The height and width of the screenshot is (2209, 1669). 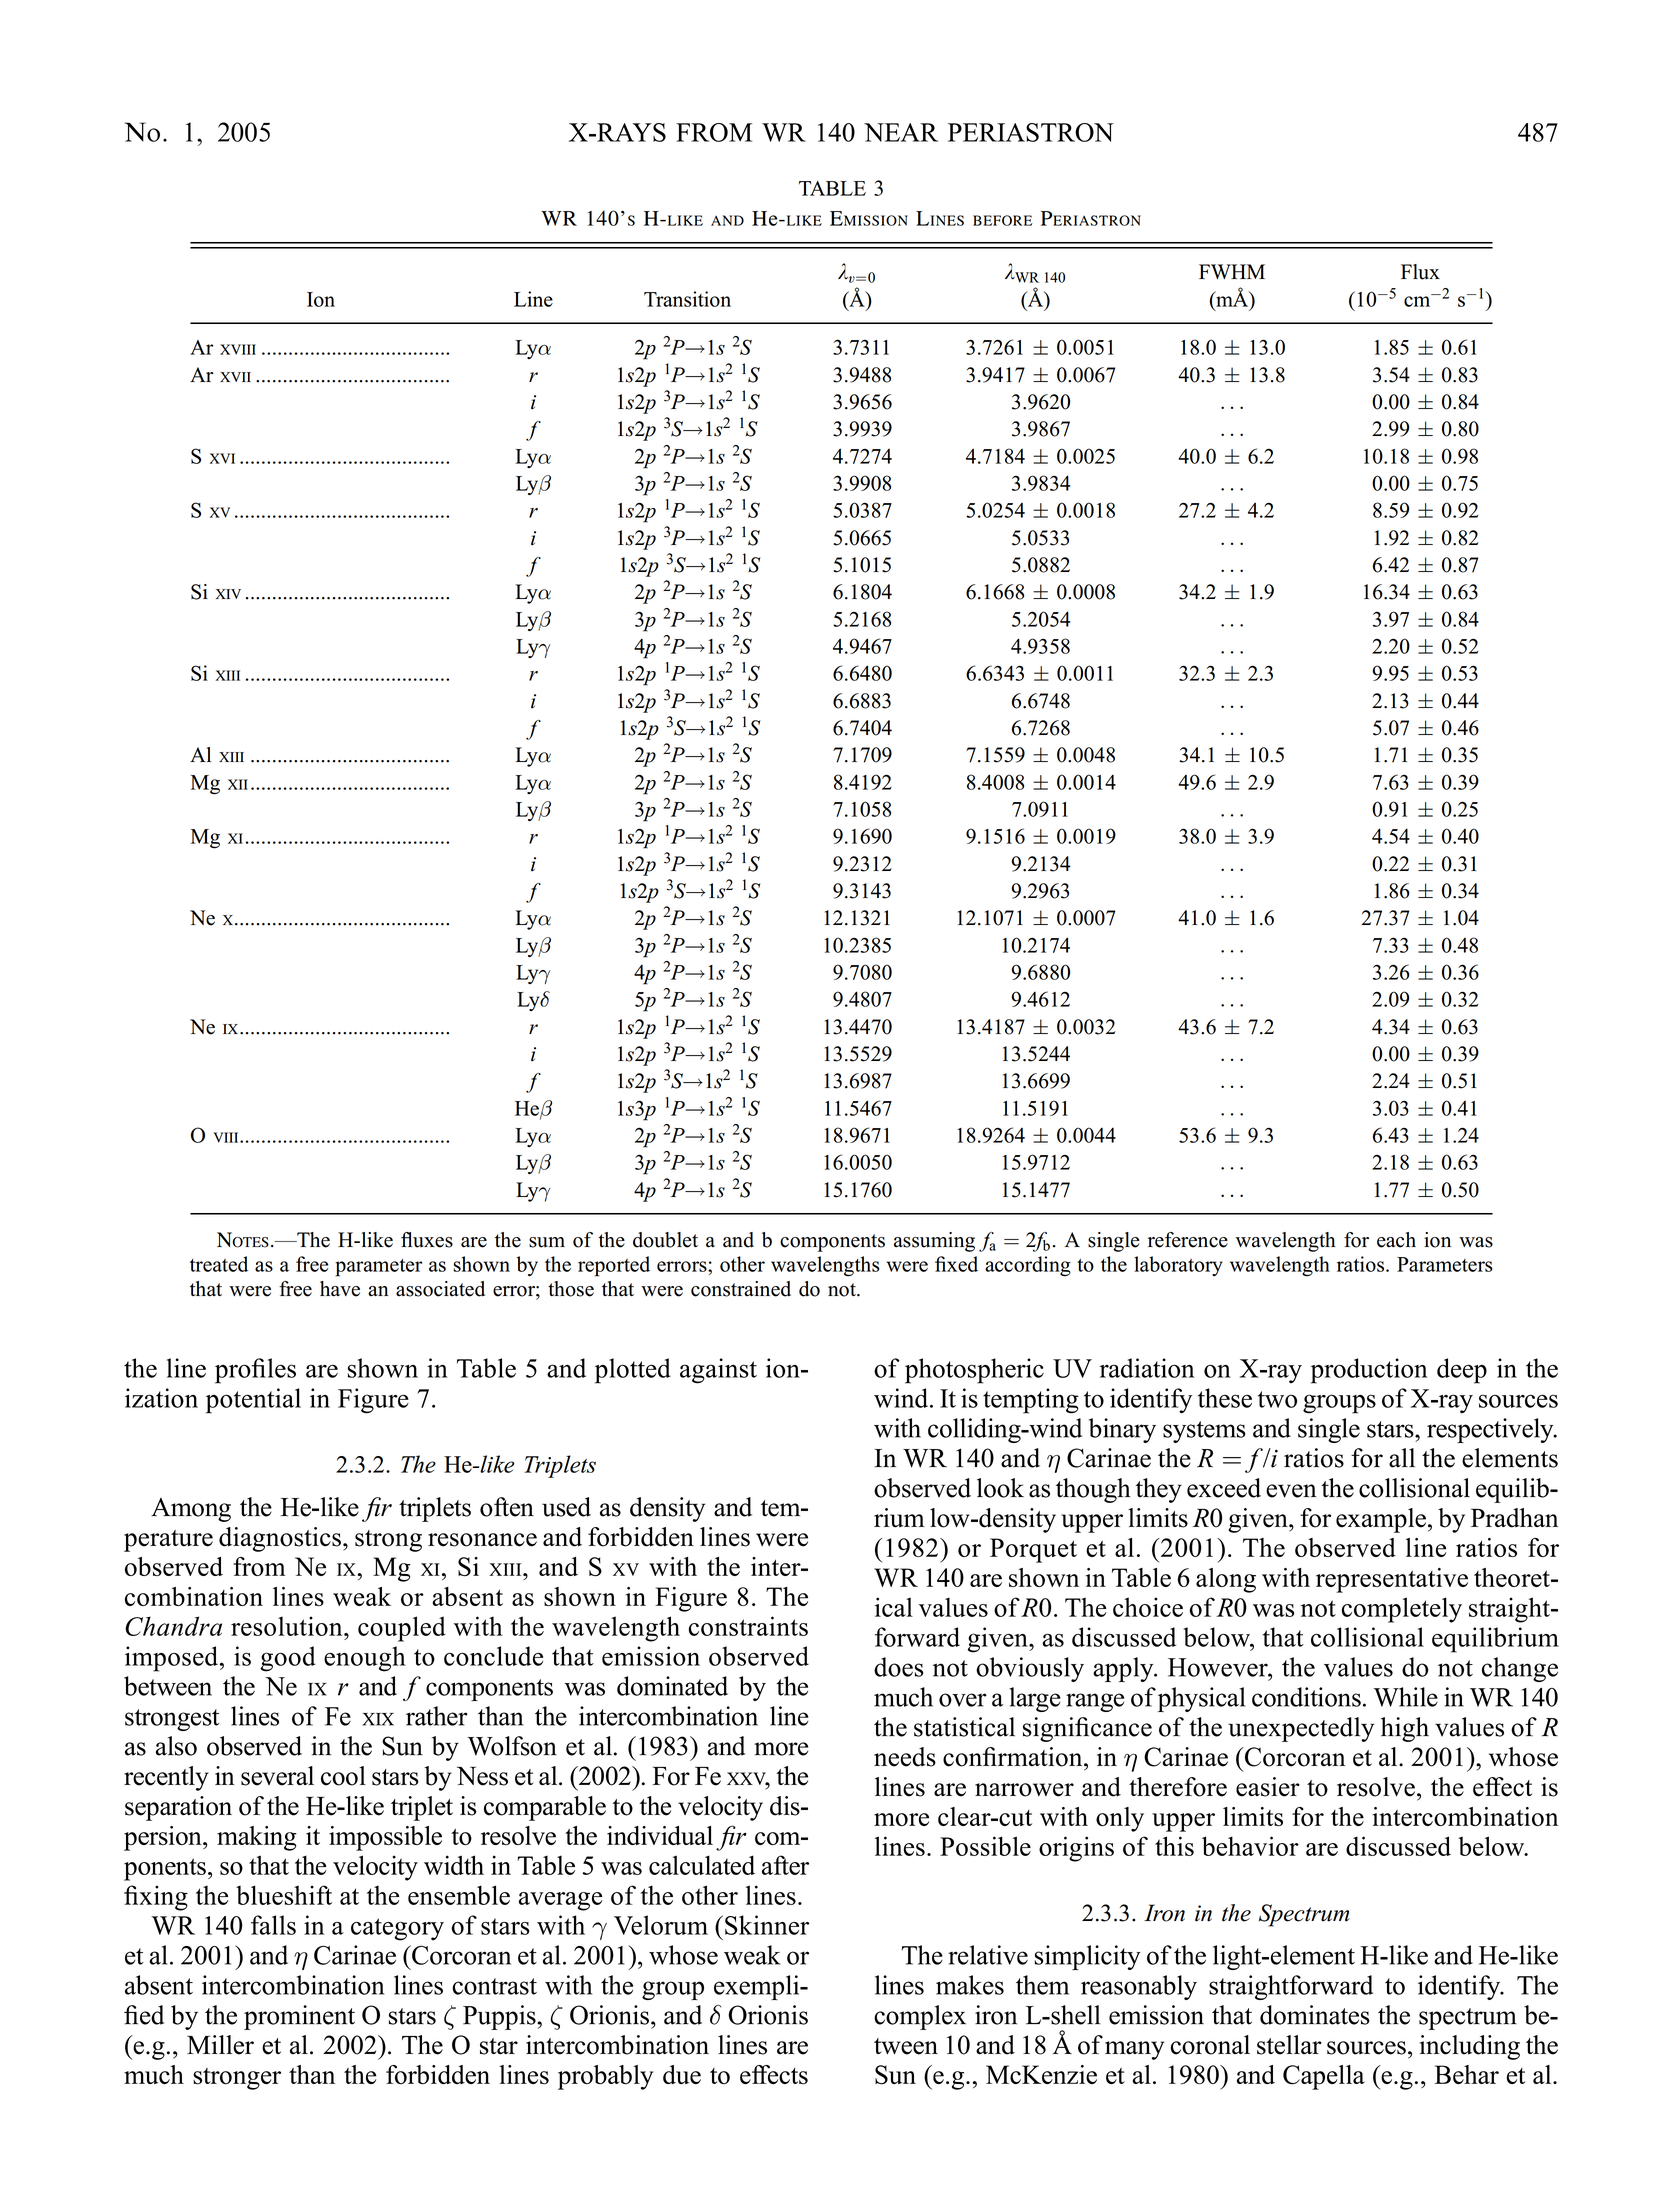 What do you see at coordinates (299, 2017) in the screenshot?
I see `prominent` at bounding box center [299, 2017].
